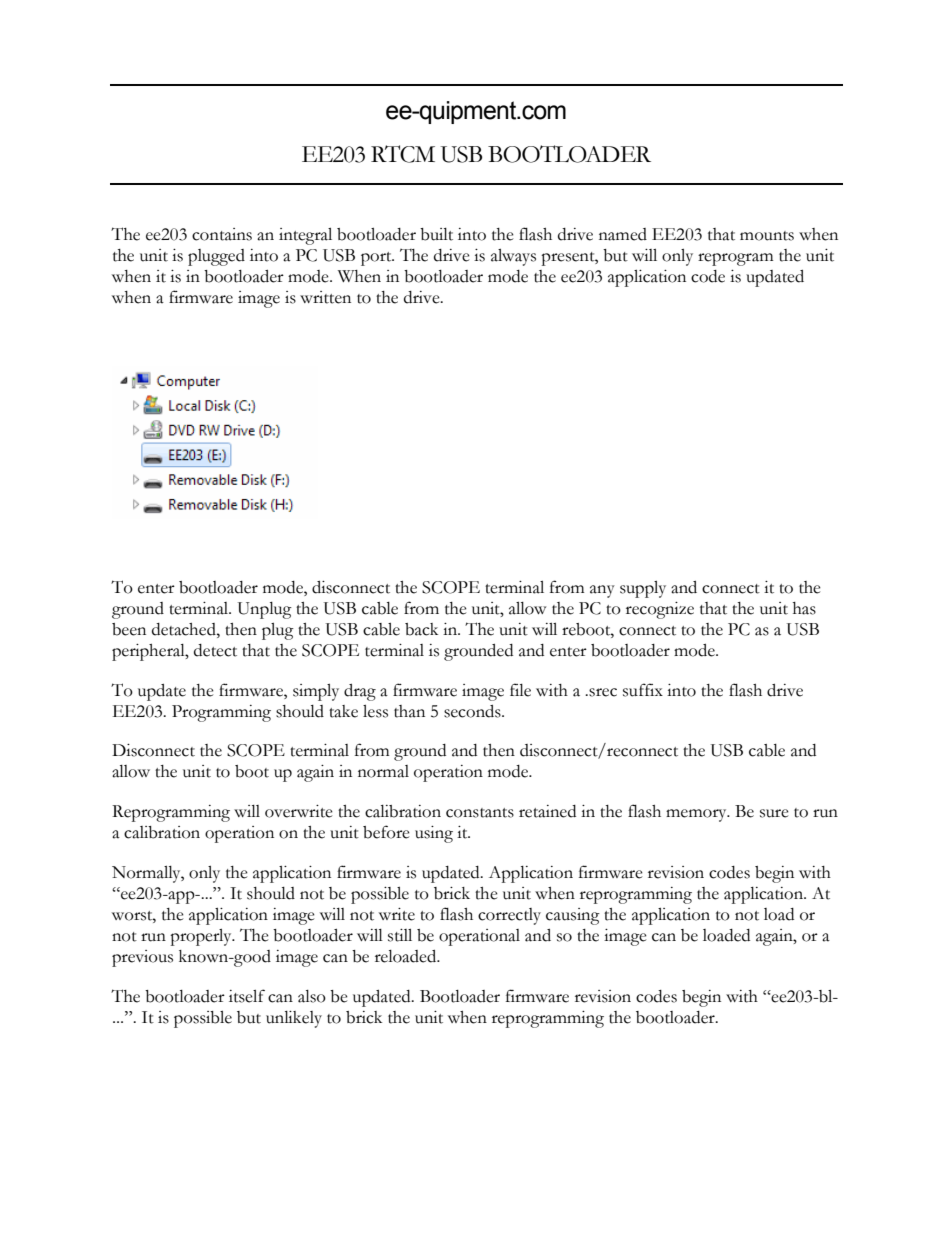 This document has height=1233, width=952. Describe the element at coordinates (509, 916) in the document. I see `correctly` at that location.
